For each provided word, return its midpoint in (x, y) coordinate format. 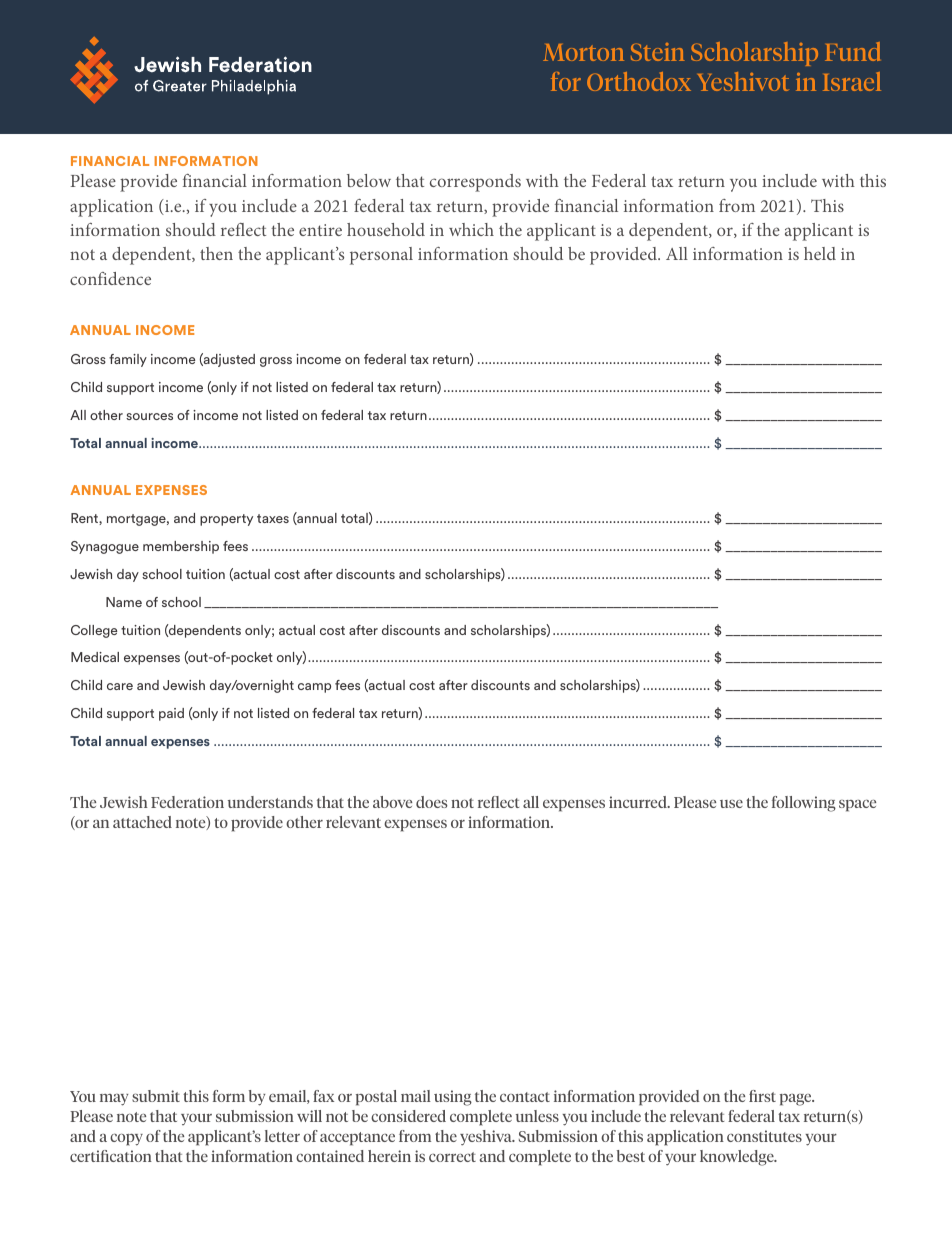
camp (314, 688)
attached (142, 822)
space (857, 806)
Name (124, 602)
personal (381, 256)
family (128, 360)
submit (156, 1096)
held (820, 253)
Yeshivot (743, 81)
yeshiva (487, 1138)
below (369, 180)
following (804, 804)
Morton (583, 52)
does (432, 802)
